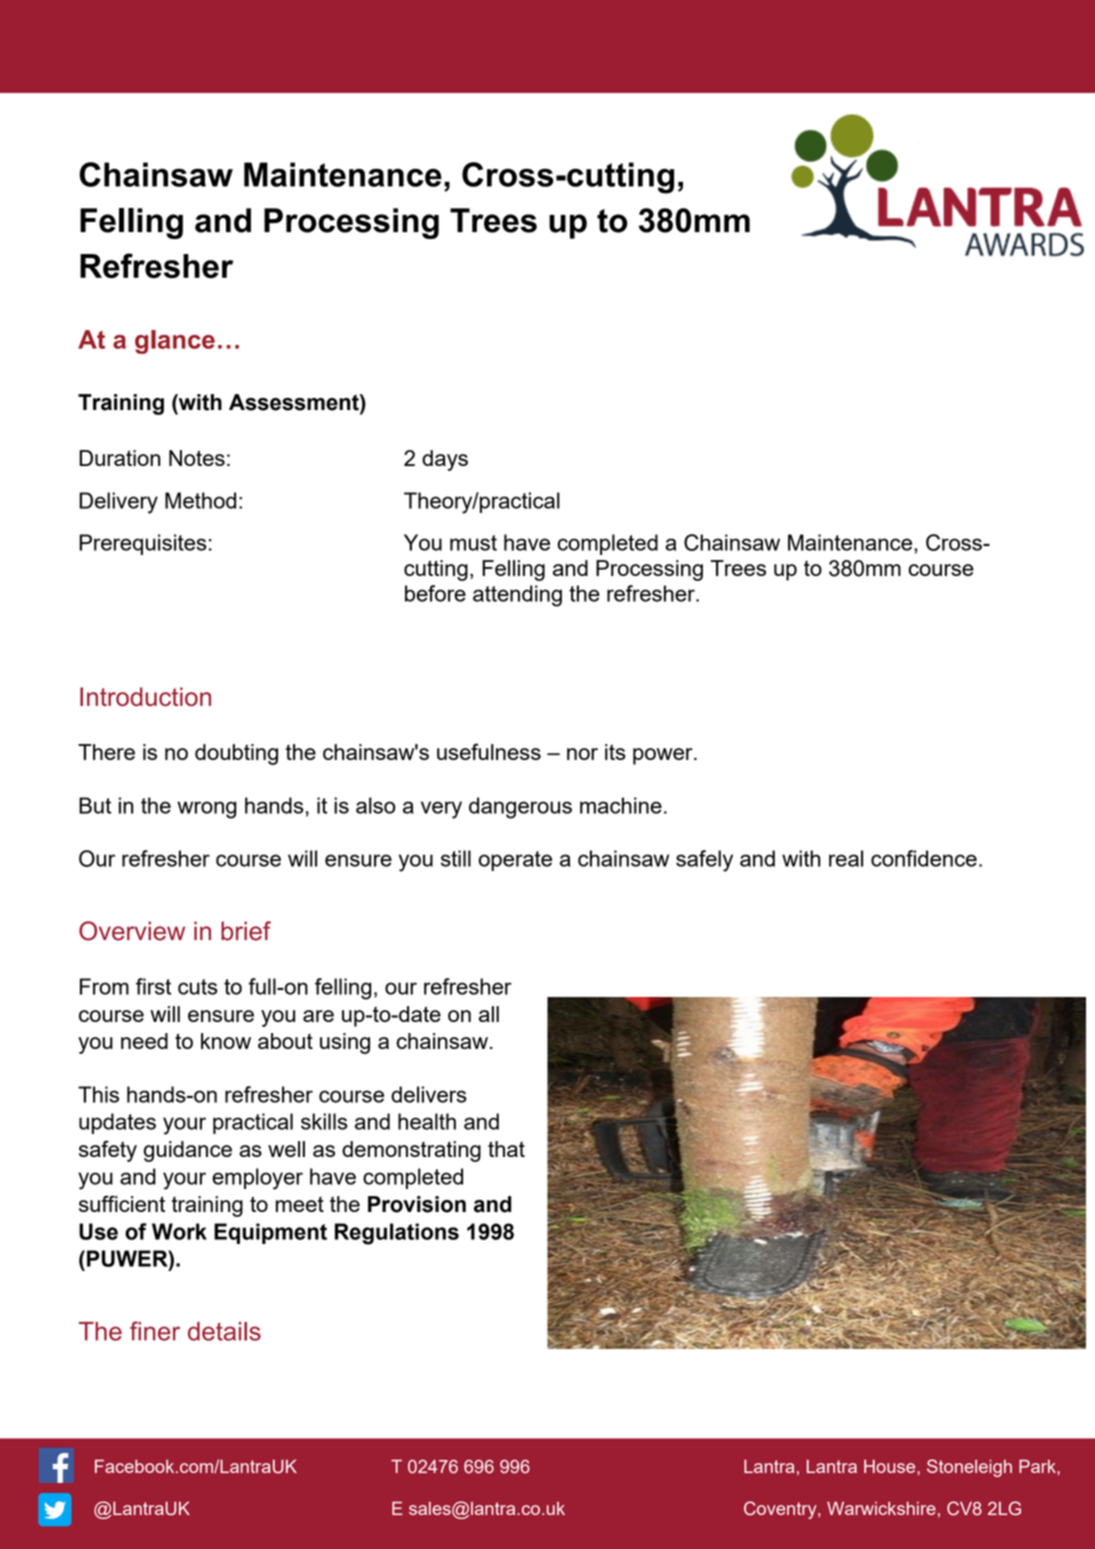  Describe the element at coordinates (473, 543) in the page. I see `must` at that location.
